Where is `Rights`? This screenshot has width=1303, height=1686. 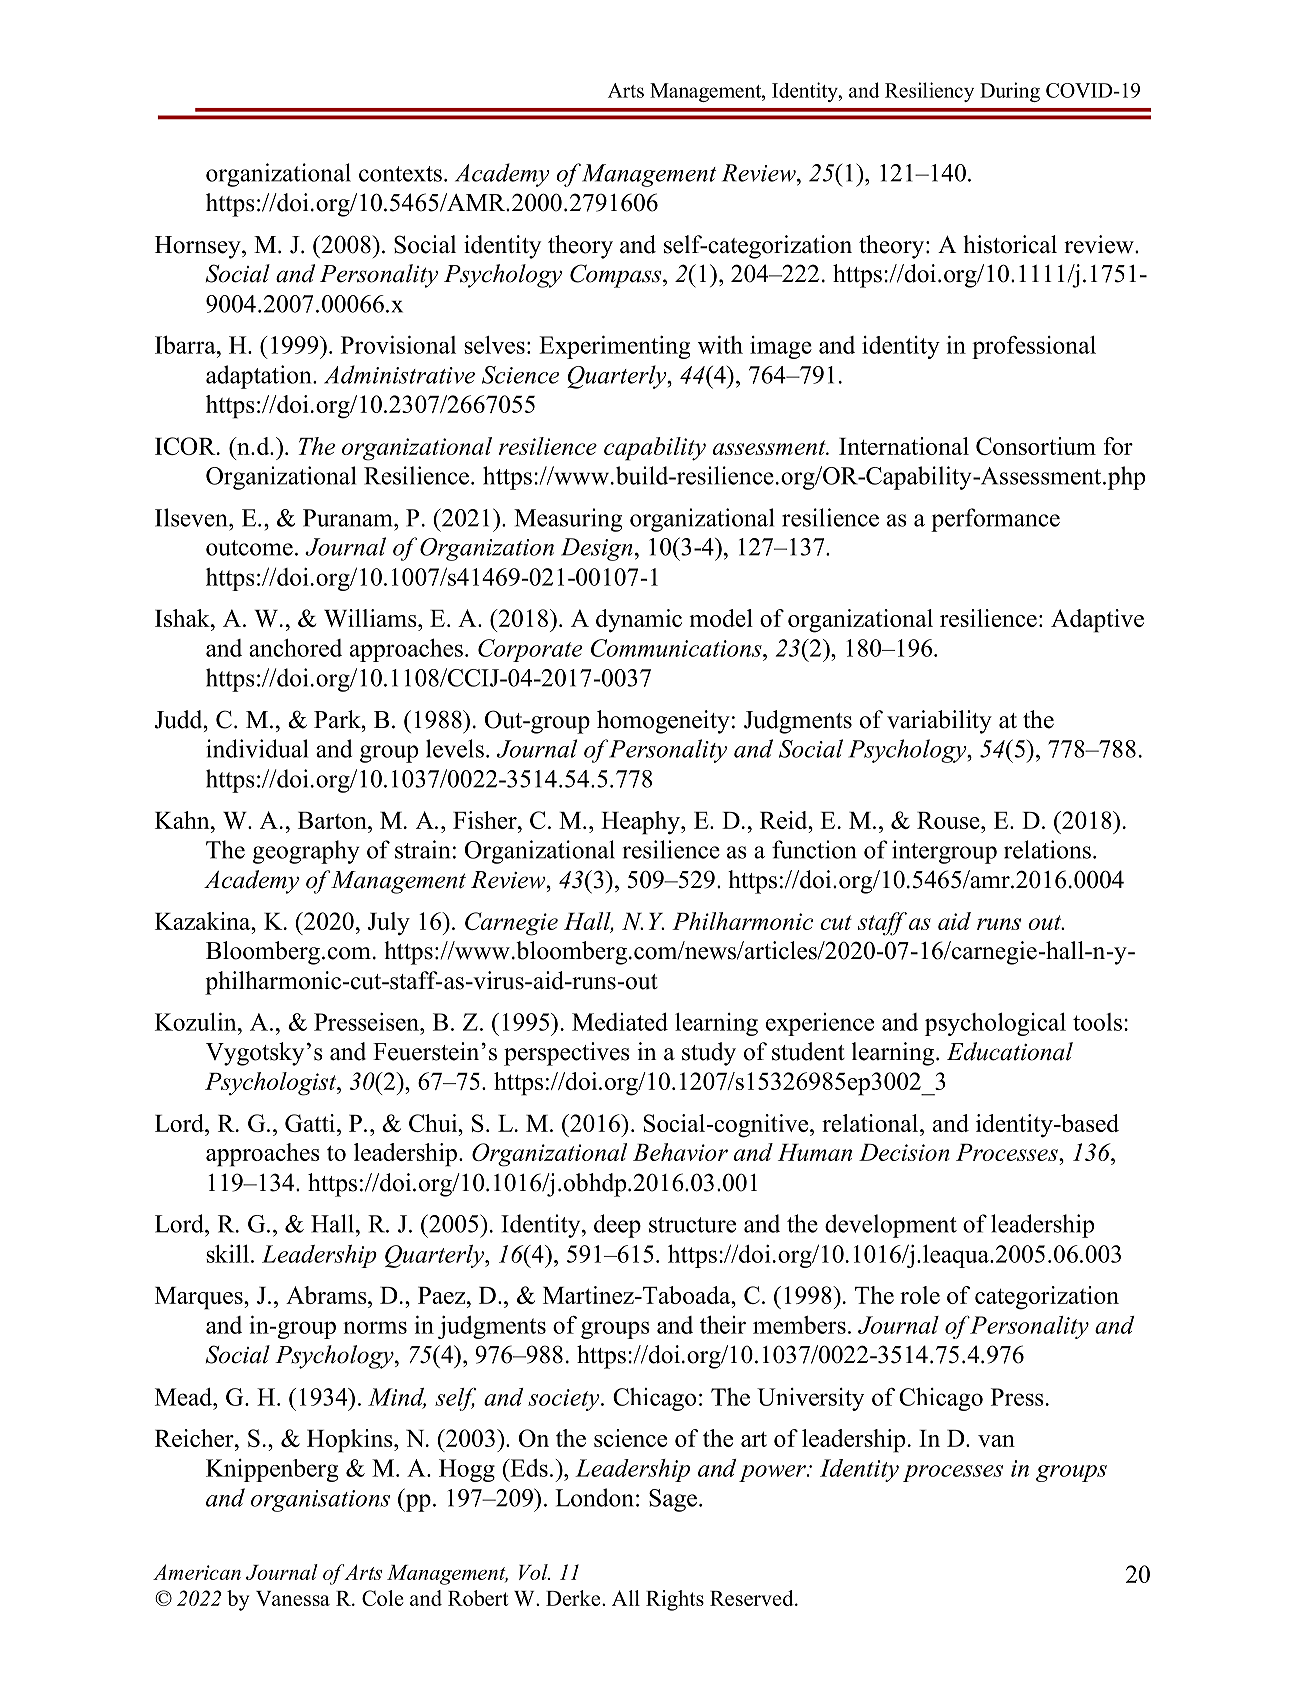
Rights is located at coordinates (675, 1600).
